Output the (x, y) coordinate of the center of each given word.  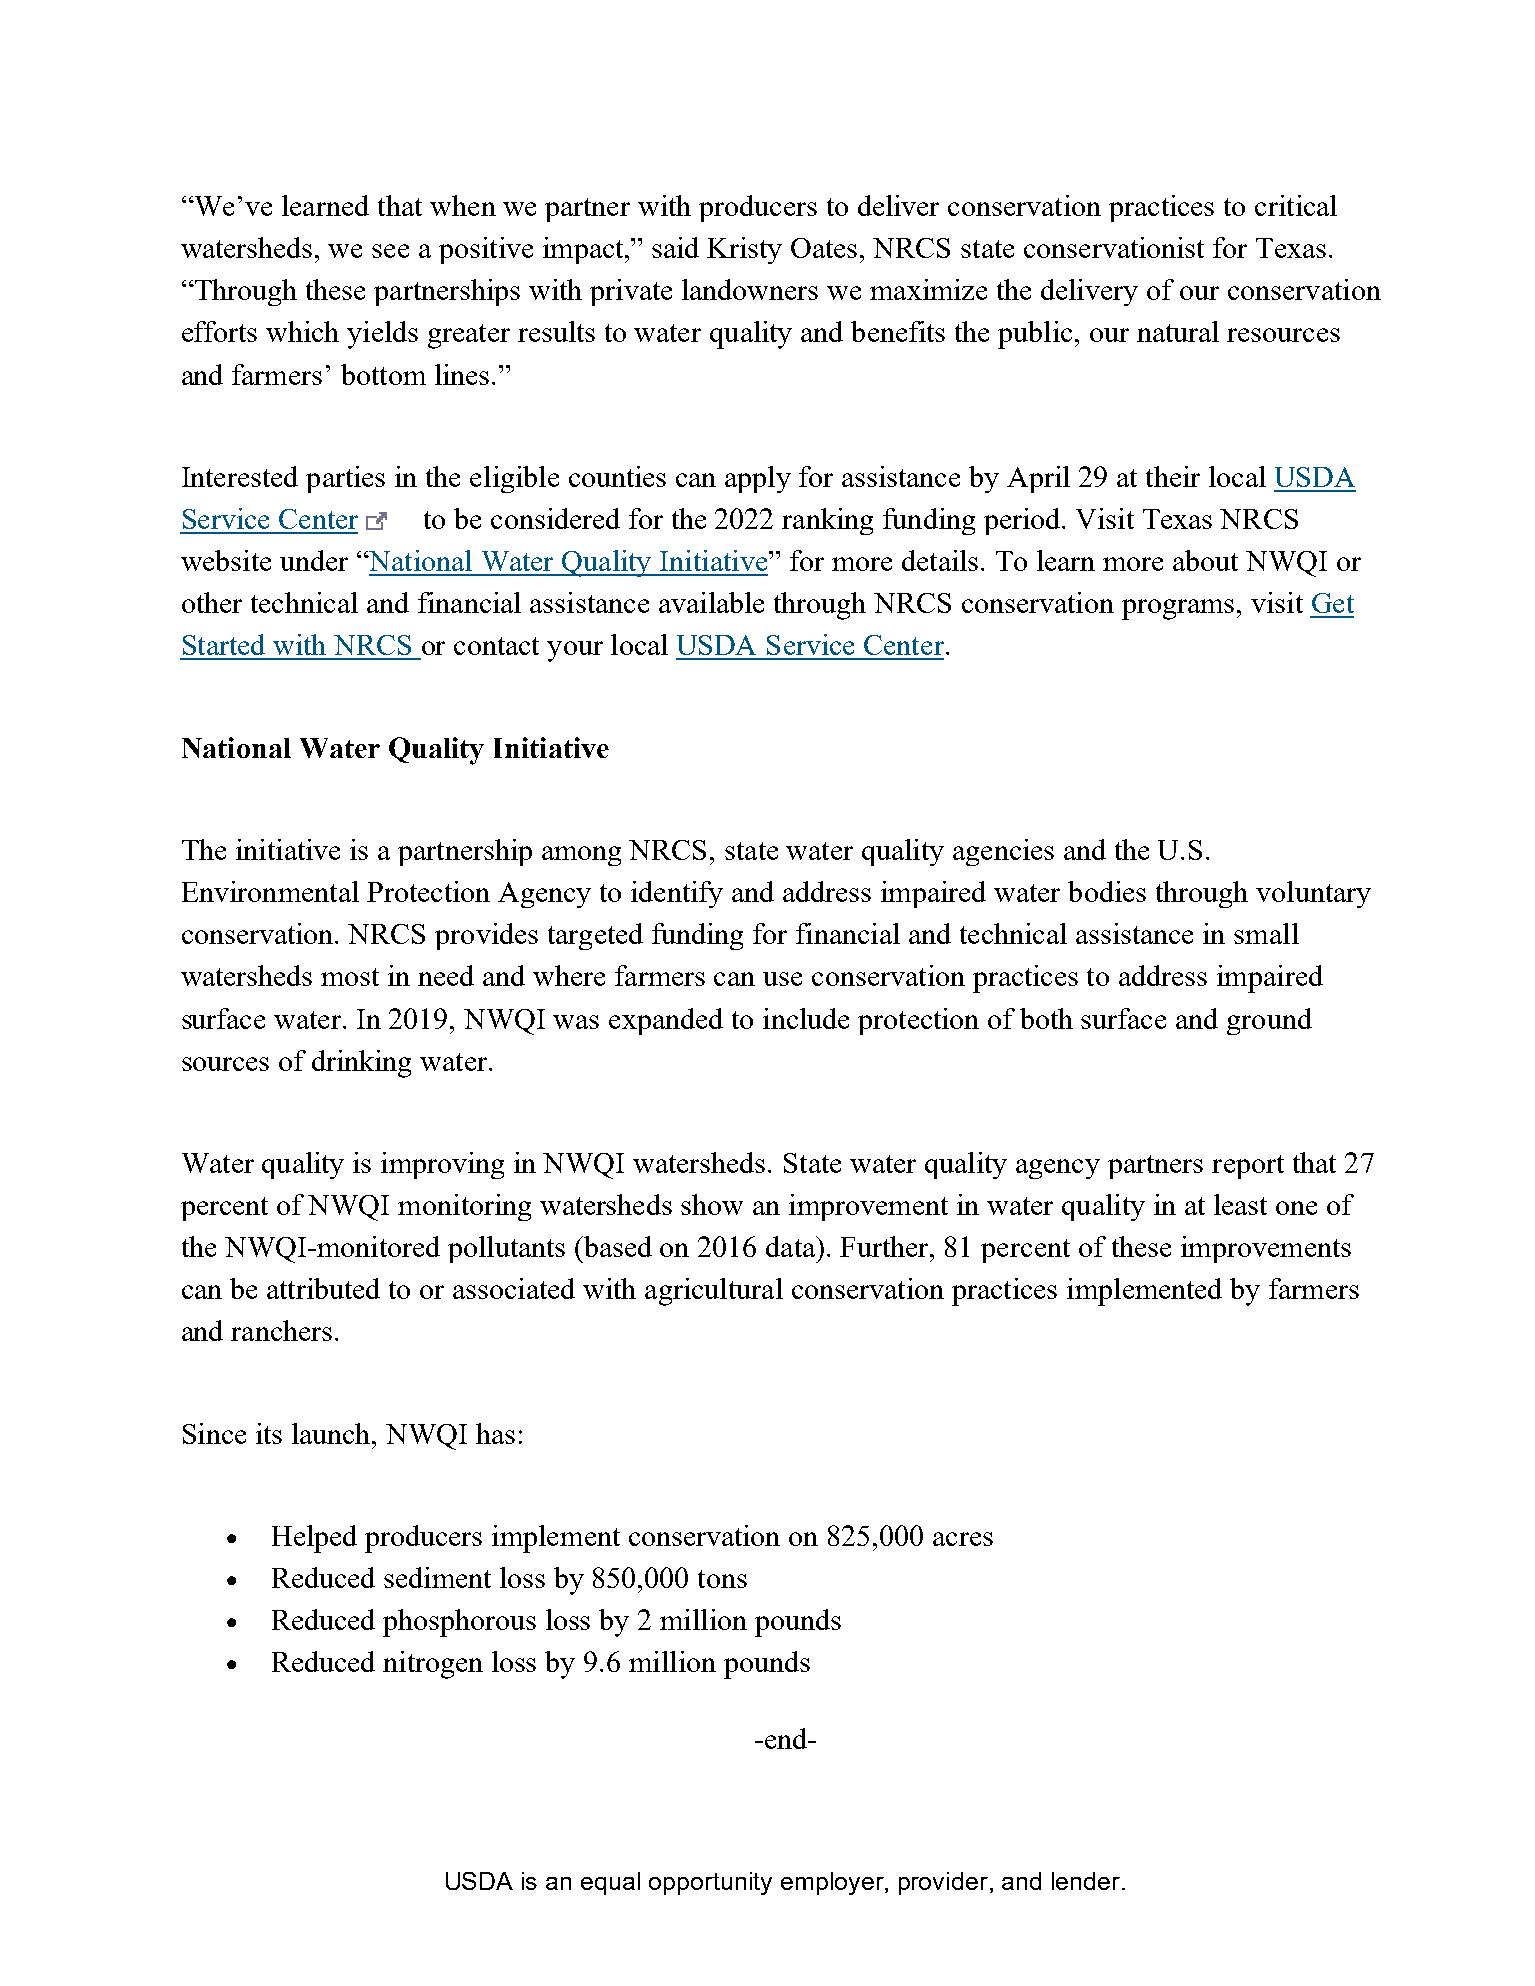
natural (1178, 331)
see (390, 251)
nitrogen (433, 1665)
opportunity (710, 1883)
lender (1087, 1881)
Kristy (744, 250)
